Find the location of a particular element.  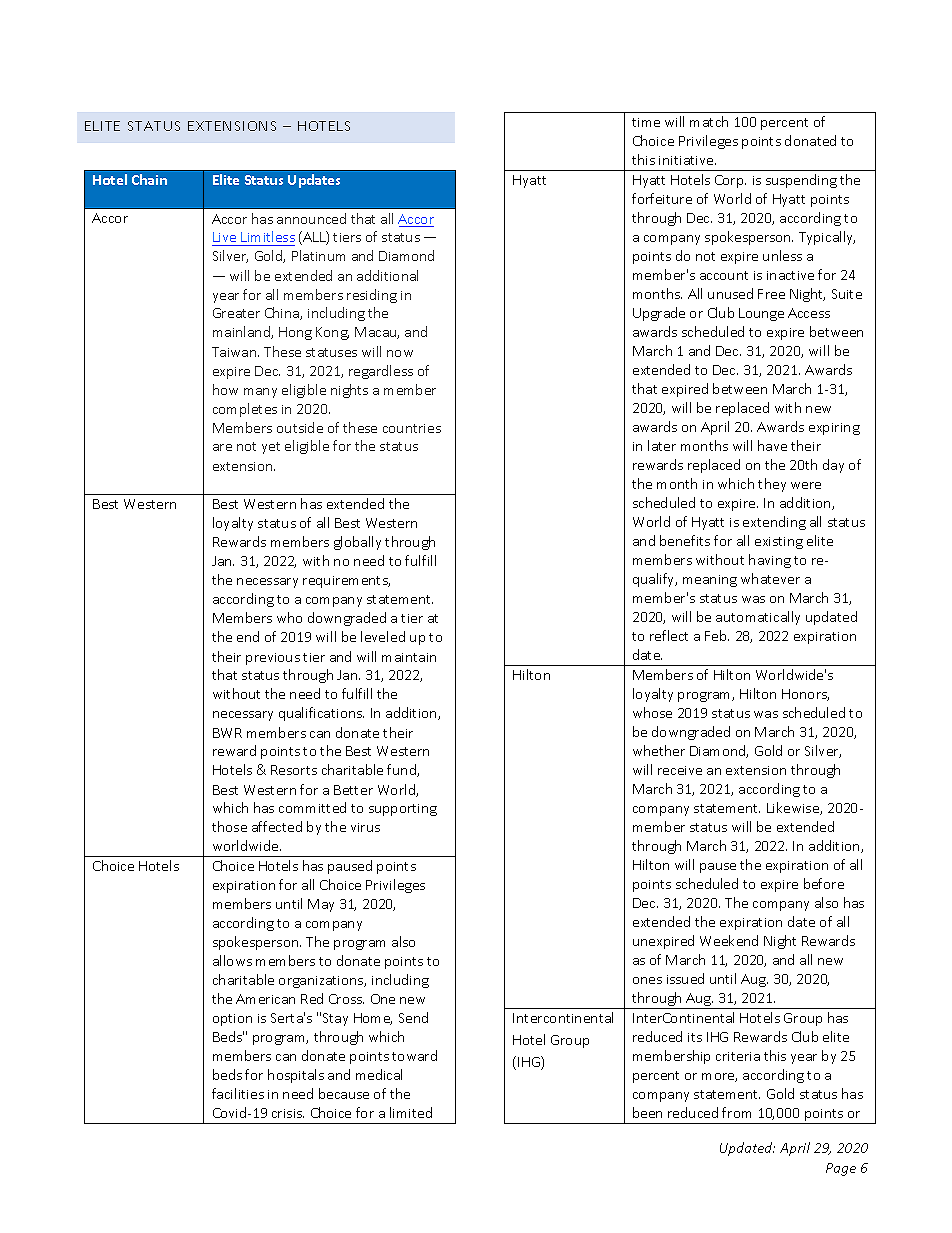

now is located at coordinates (400, 353).
